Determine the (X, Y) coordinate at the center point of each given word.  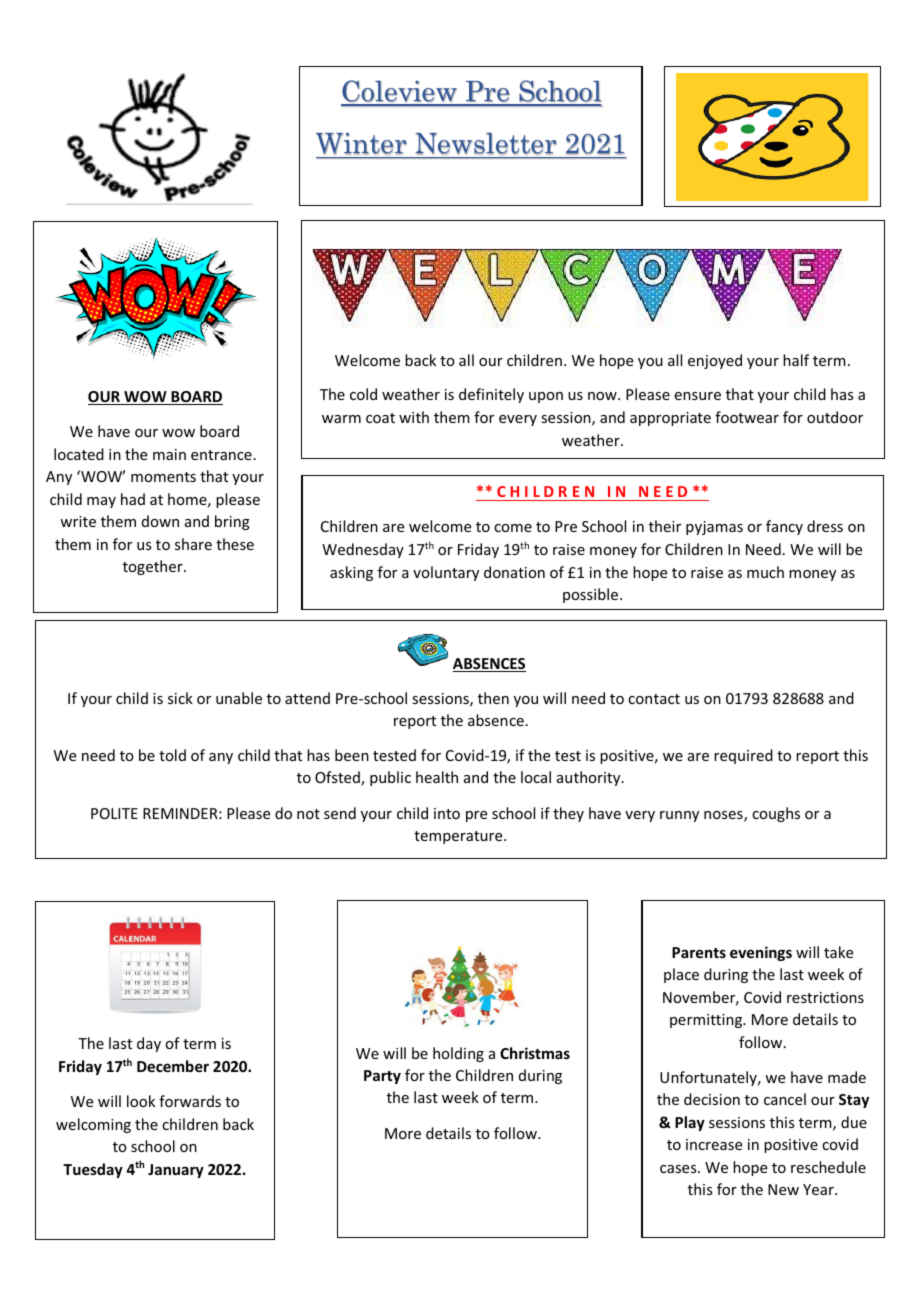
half (796, 360)
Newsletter (486, 143)
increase (714, 1144)
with (414, 417)
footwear (747, 417)
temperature (459, 837)
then (493, 698)
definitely (491, 395)
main (169, 454)
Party (382, 1077)
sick (180, 698)
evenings (761, 953)
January (176, 1171)
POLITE (114, 813)
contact (654, 699)
